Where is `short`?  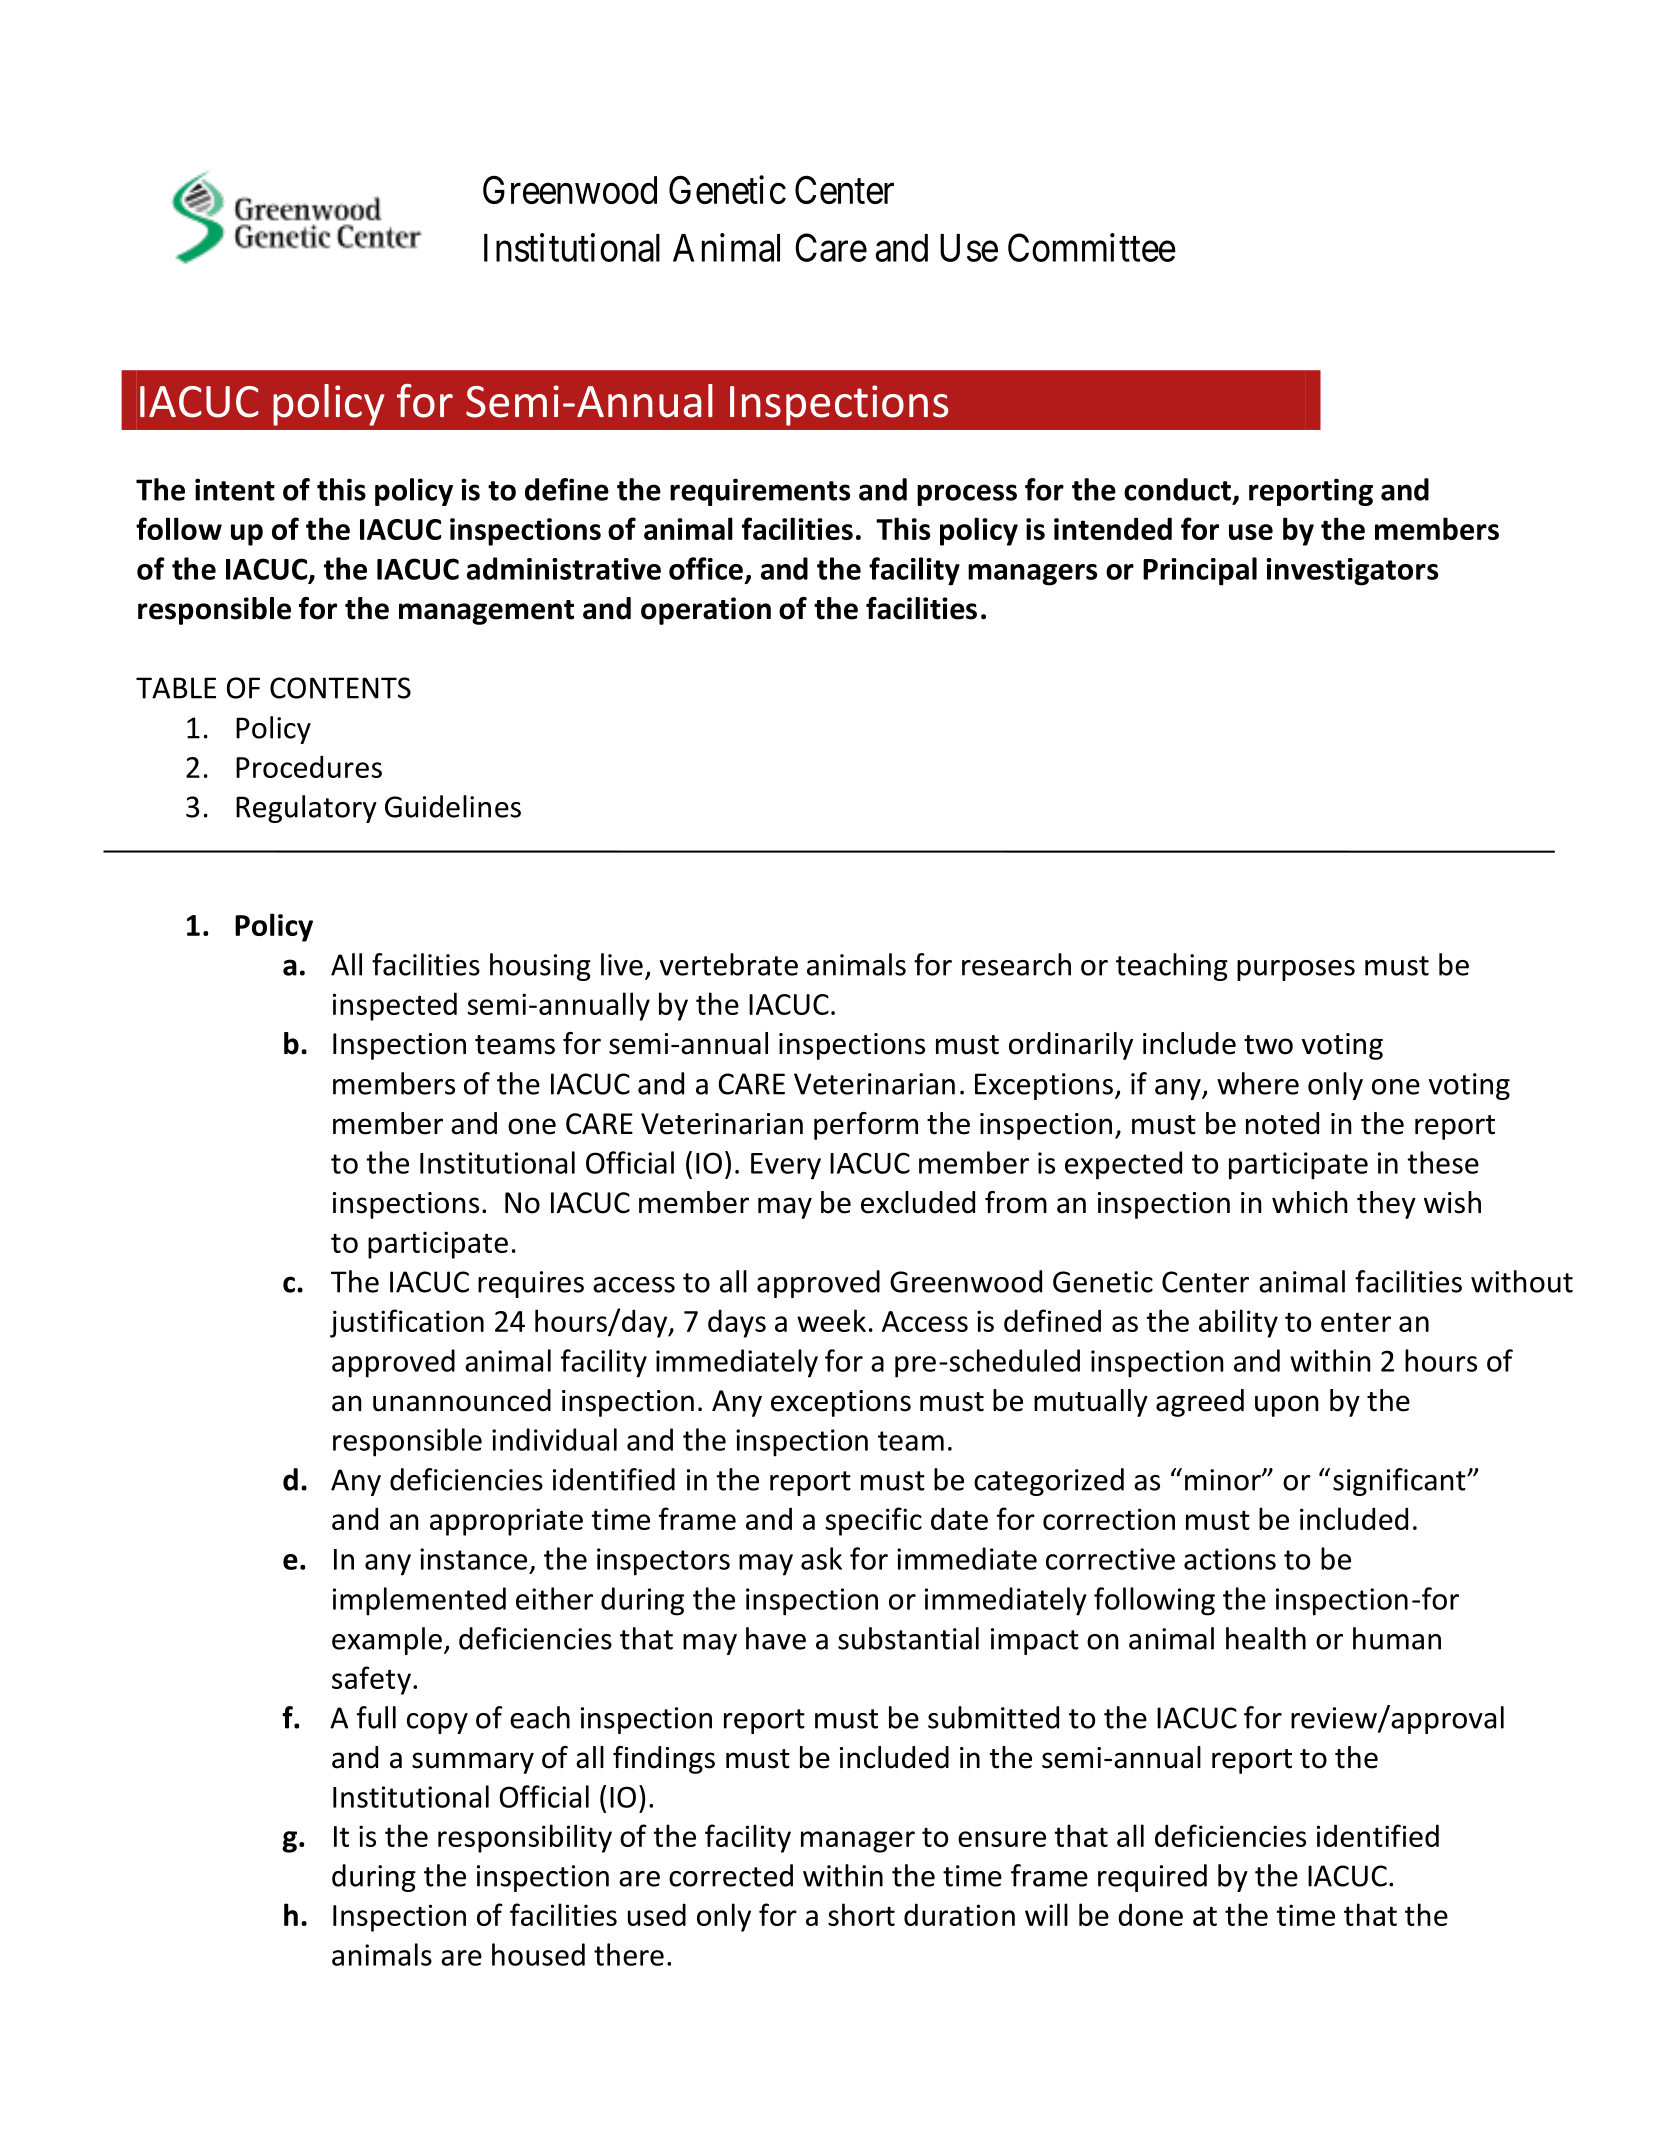 short is located at coordinates (861, 1914).
